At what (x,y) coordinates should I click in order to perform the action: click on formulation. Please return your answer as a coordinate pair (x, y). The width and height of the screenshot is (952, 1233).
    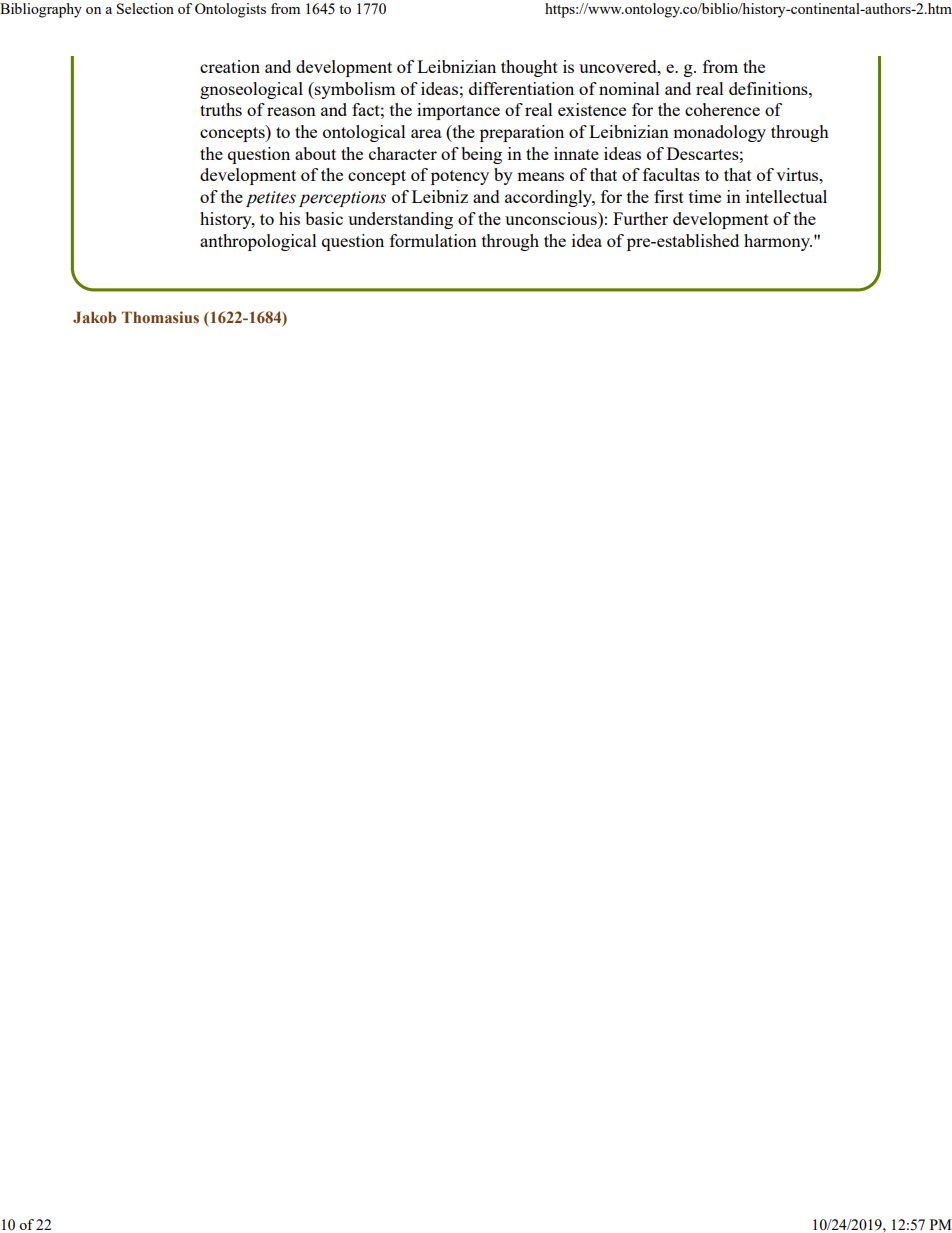
    Looking at the image, I should click on (433, 240).
